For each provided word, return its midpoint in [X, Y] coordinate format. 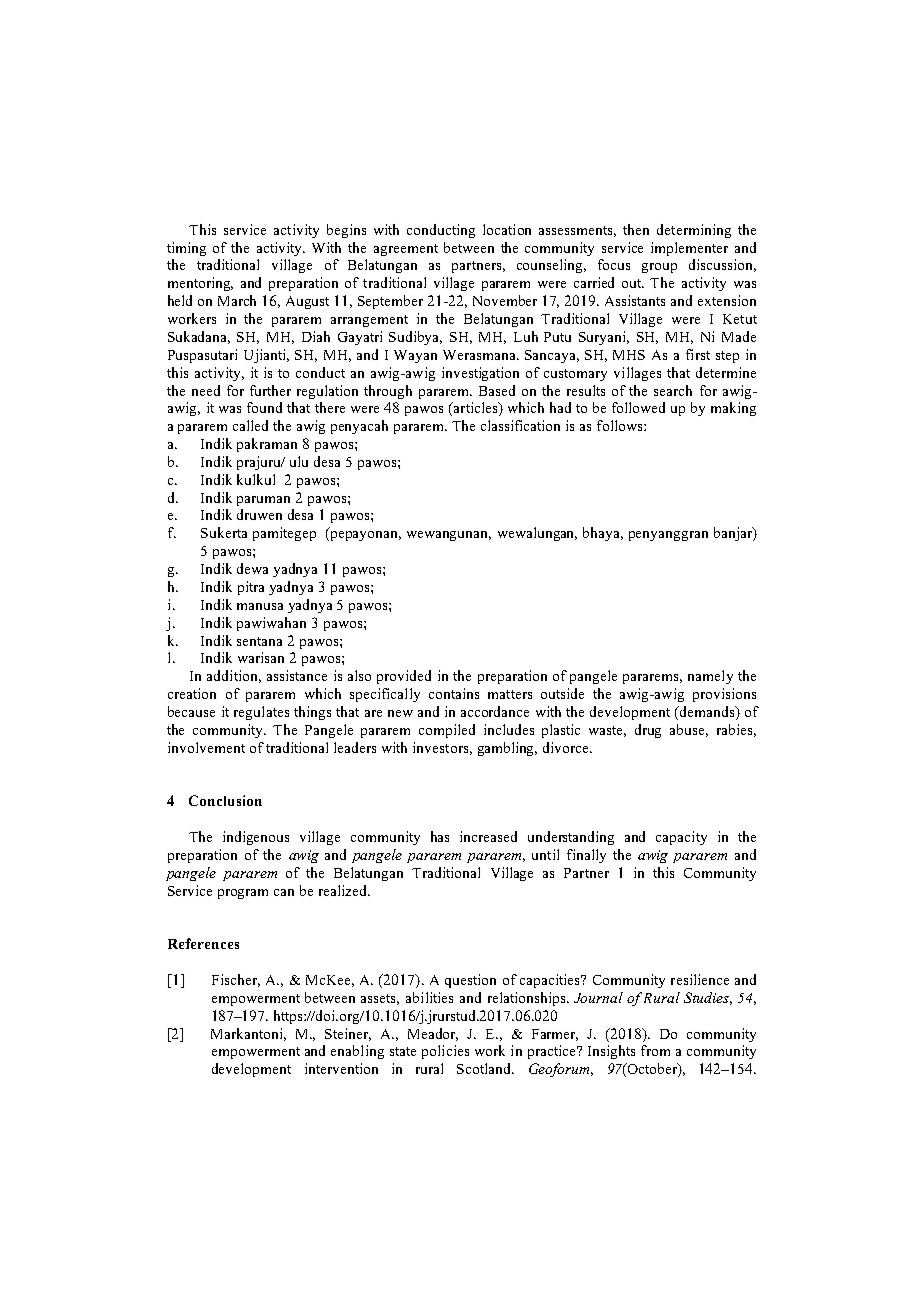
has [440, 836]
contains [454, 693]
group [659, 268]
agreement [406, 250]
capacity [681, 838]
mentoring [200, 284]
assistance [297, 675]
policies [445, 1052]
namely [710, 677]
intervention [341, 1068]
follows [621, 425]
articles [476, 409]
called [250, 425]
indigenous [256, 838]
